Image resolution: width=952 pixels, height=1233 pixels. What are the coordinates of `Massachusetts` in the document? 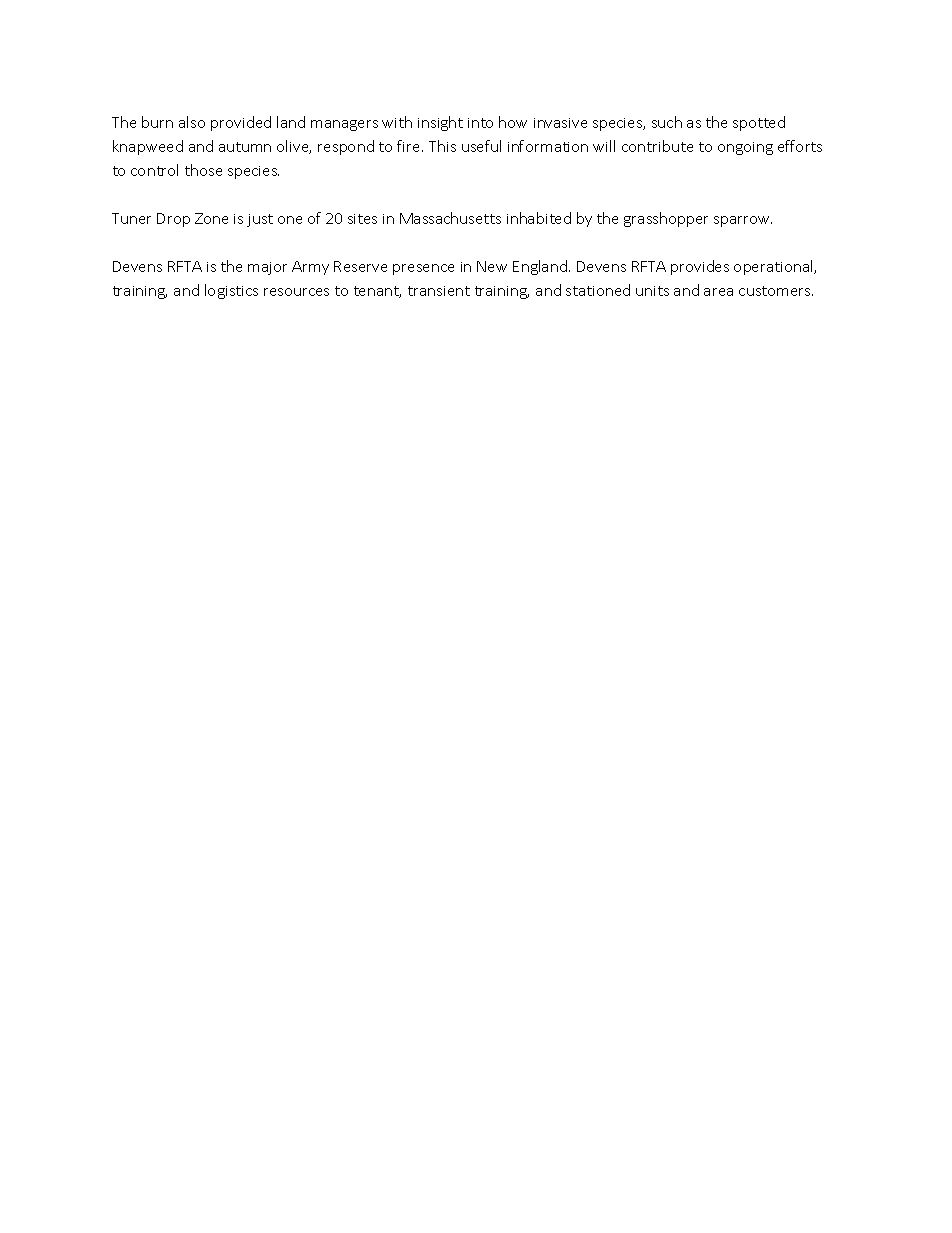 It's located at (450, 218).
